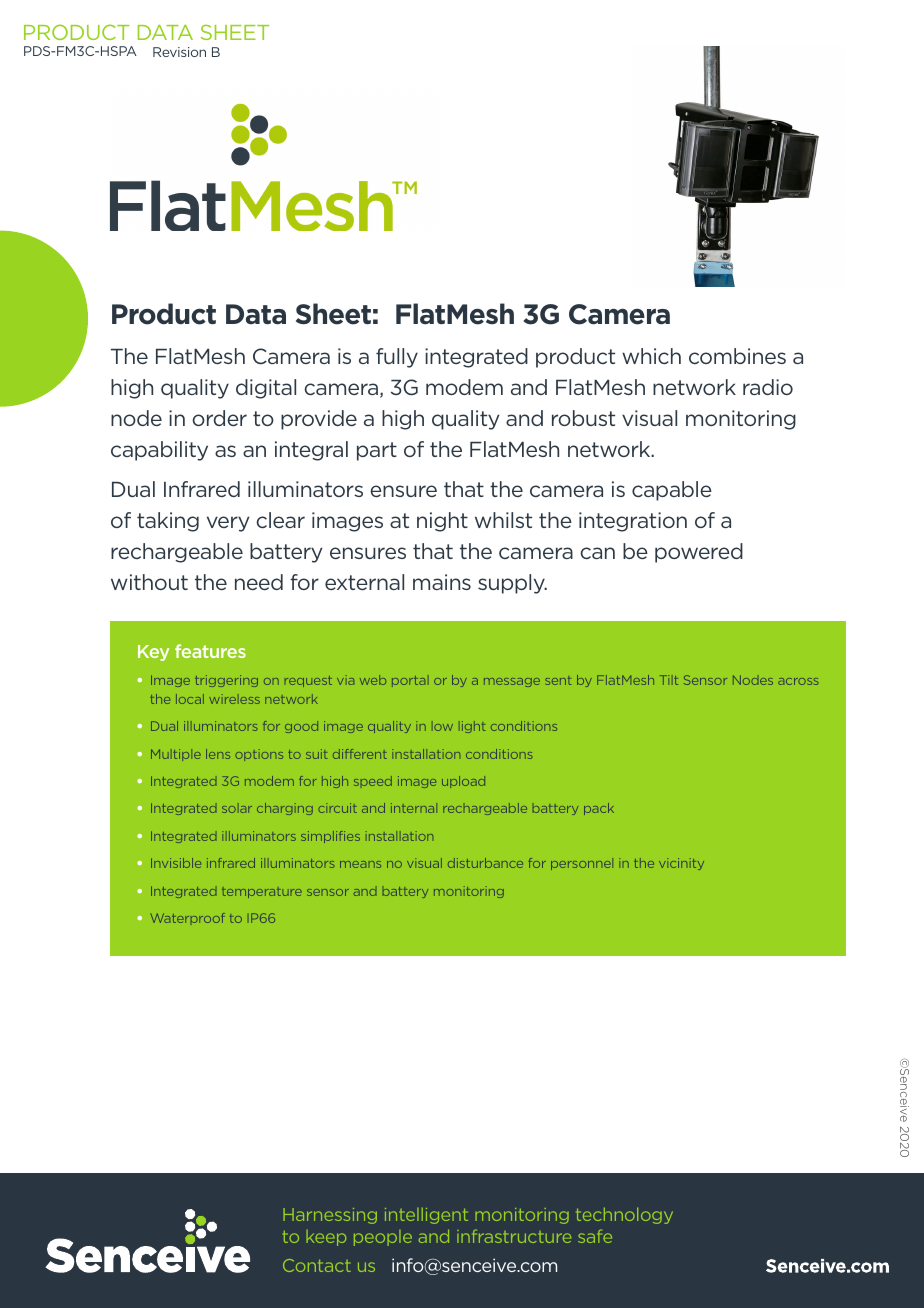  I want to click on message, so click(512, 682).
